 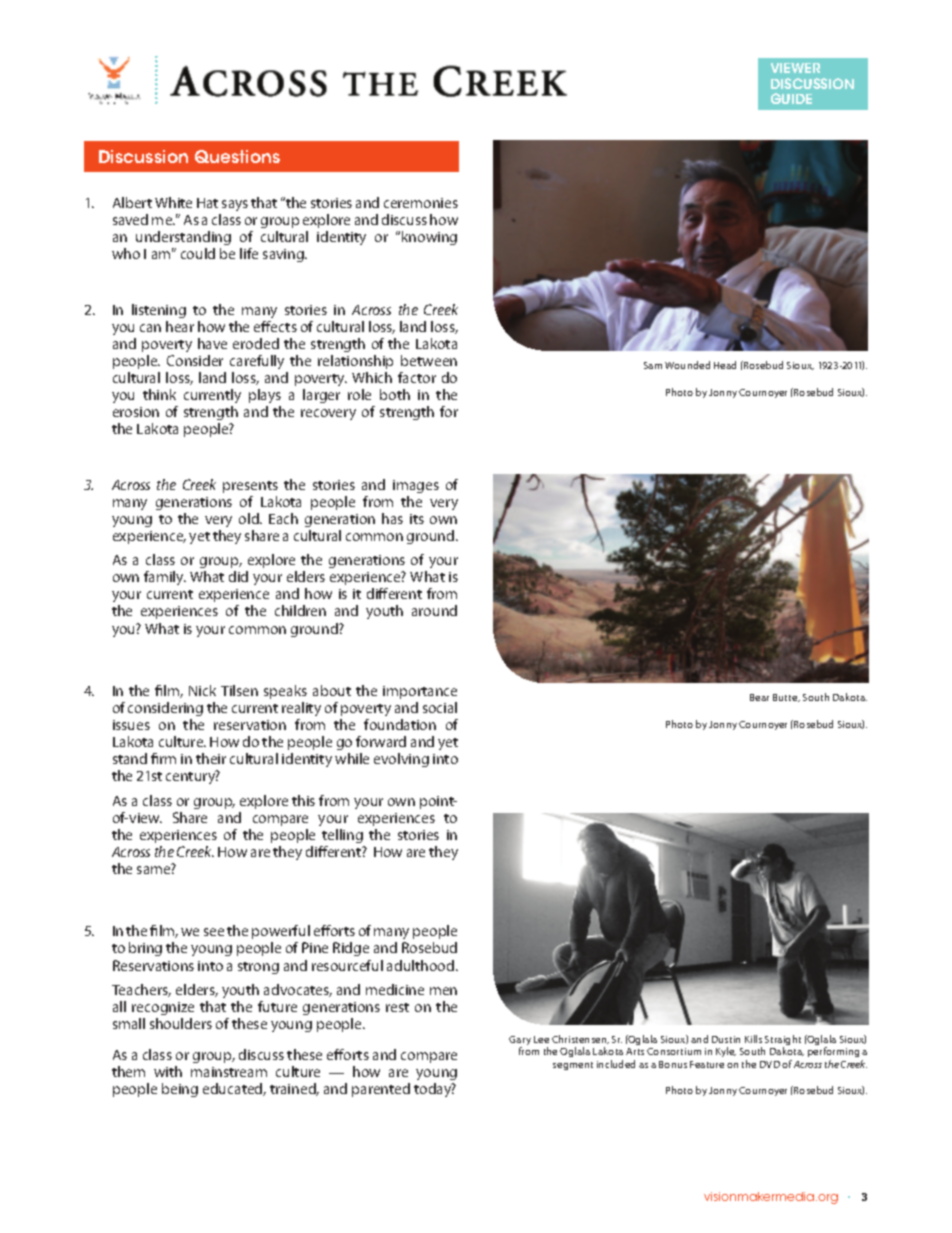 I want to click on Questions, so click(x=237, y=156).
